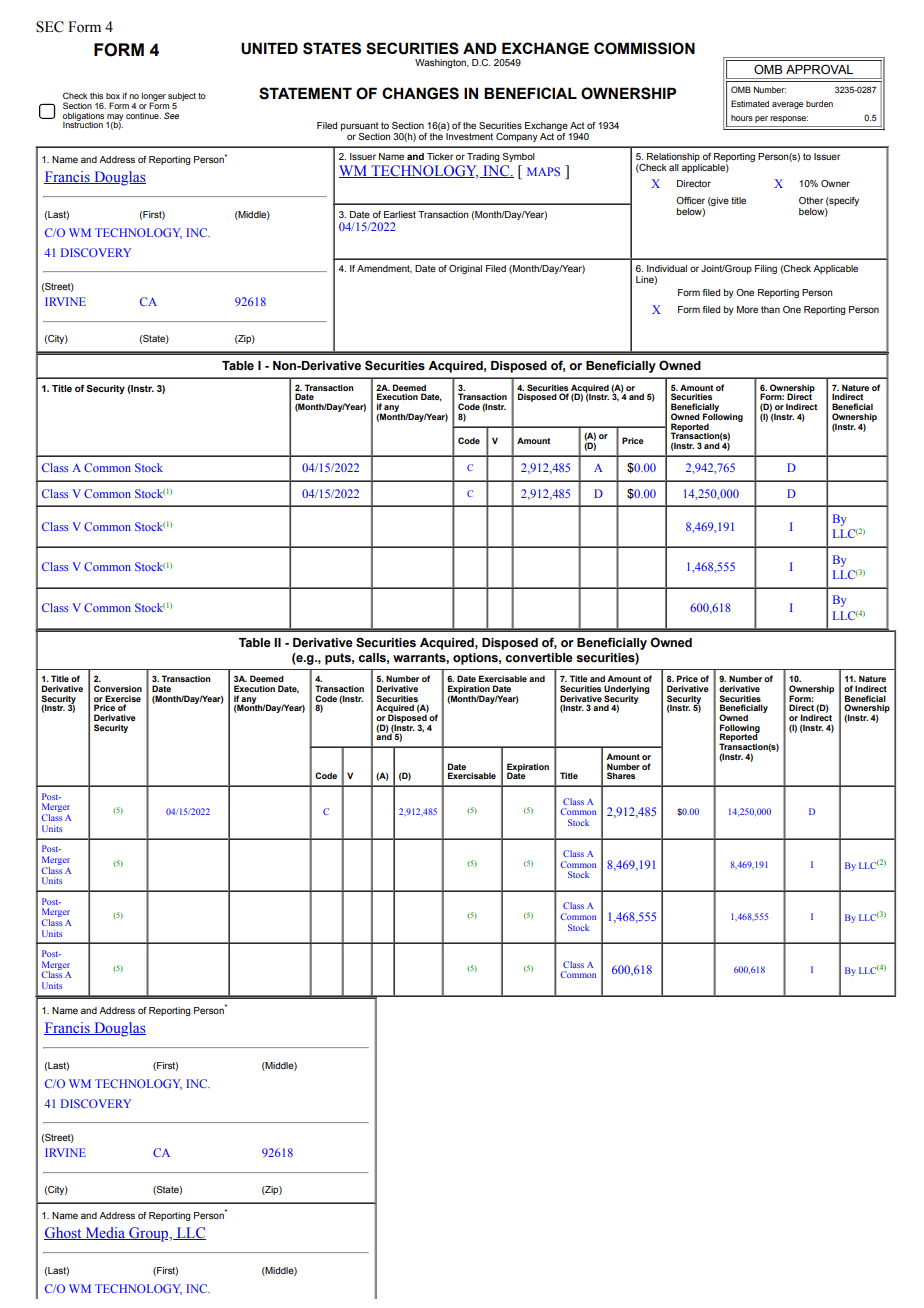 The width and height of the screenshot is (924, 1308). What do you see at coordinates (667, 268) in the screenshot?
I see `Individual` at bounding box center [667, 268].
